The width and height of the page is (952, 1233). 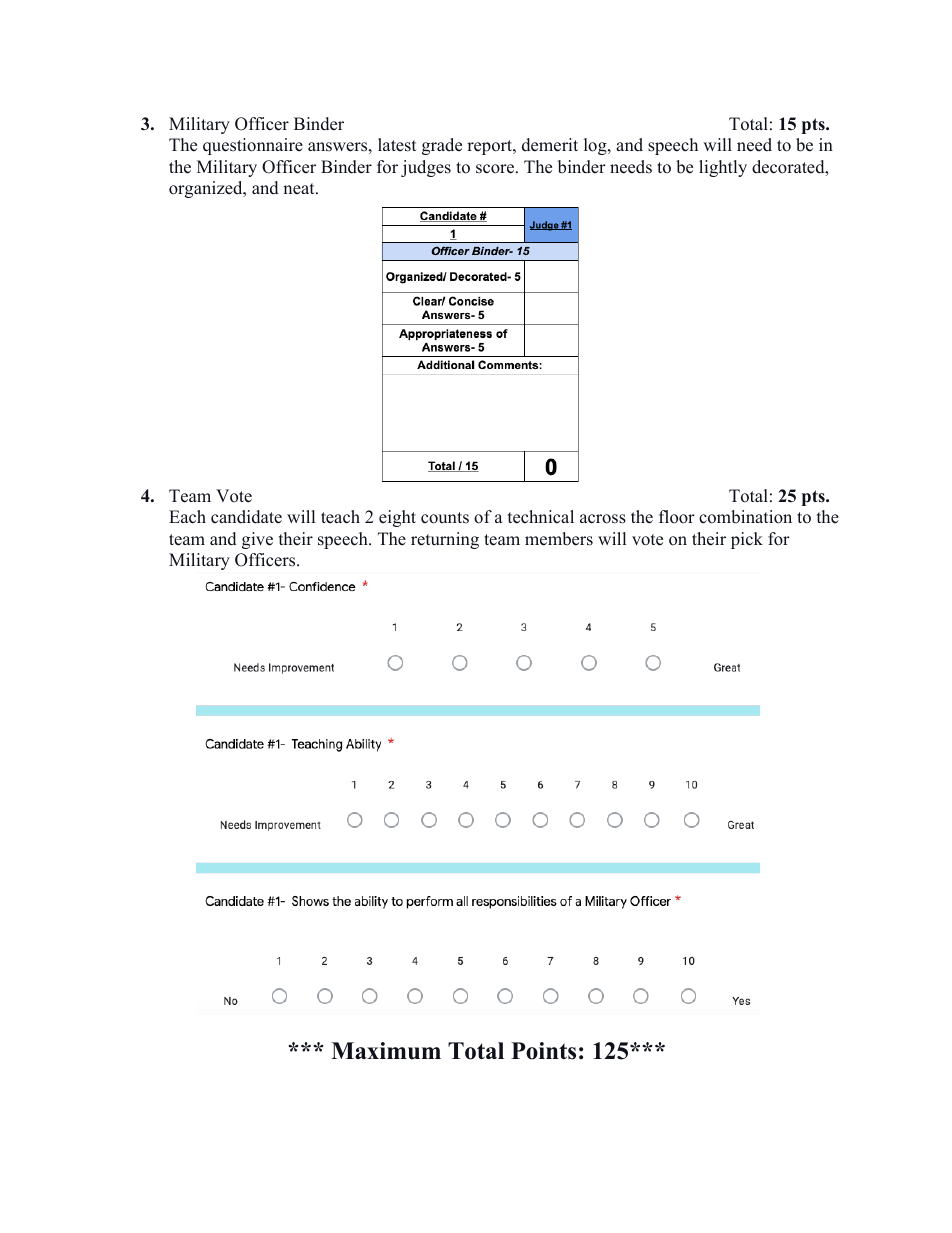 I want to click on neat, so click(x=300, y=189).
